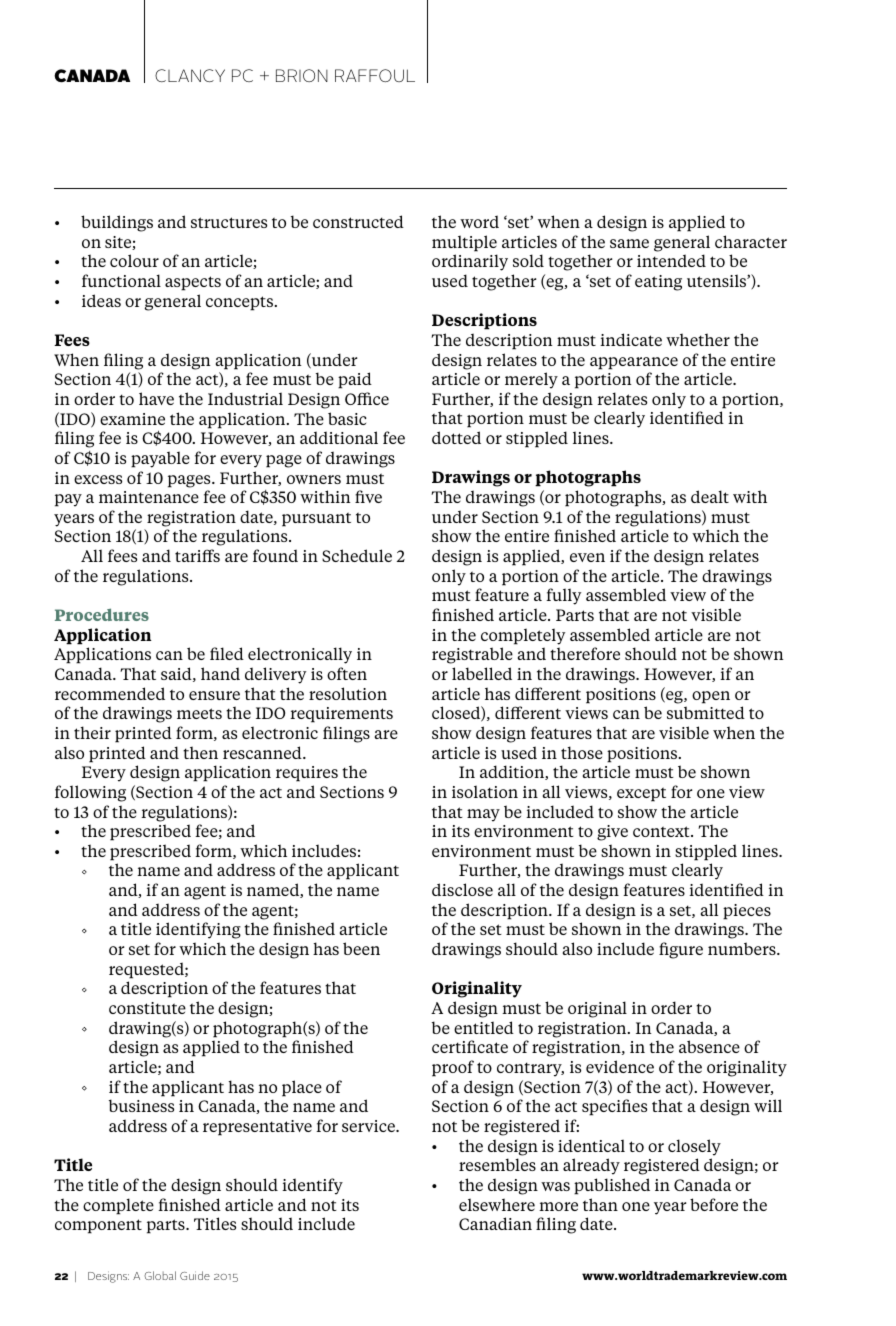  What do you see at coordinates (681, 950) in the page?
I see `figure` at bounding box center [681, 950].
